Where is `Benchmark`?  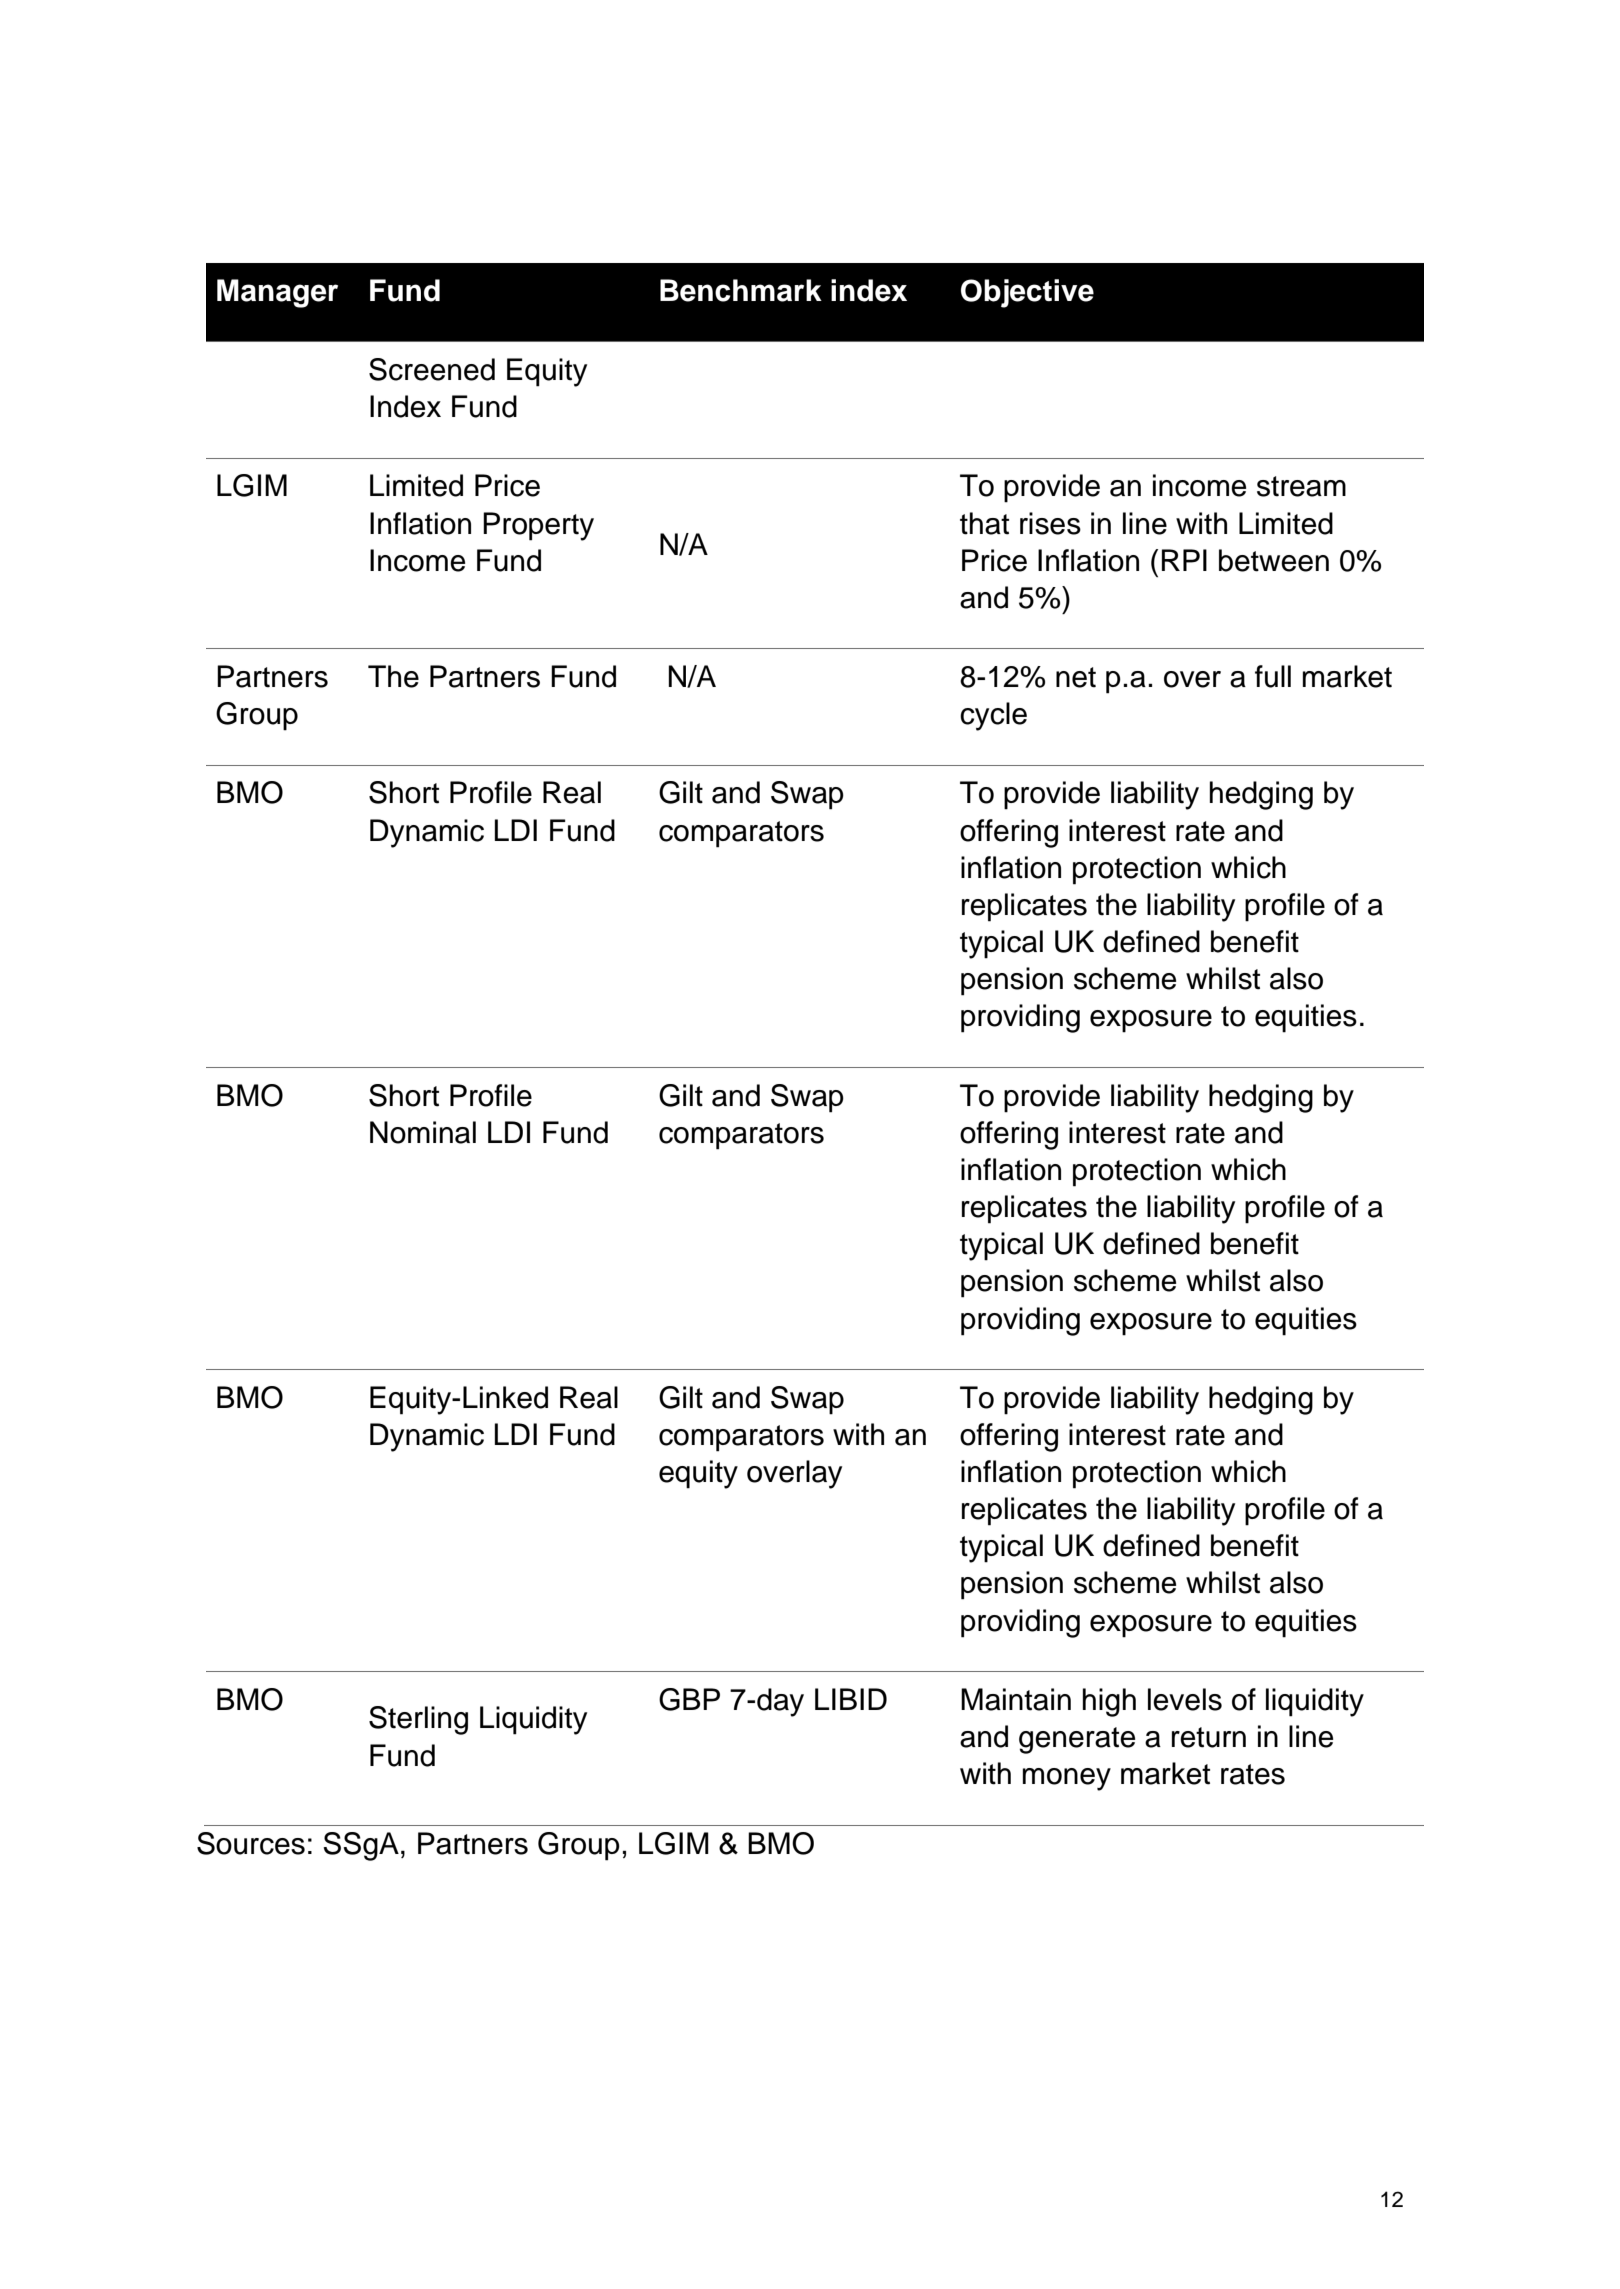 Benchmark is located at coordinates (741, 290).
